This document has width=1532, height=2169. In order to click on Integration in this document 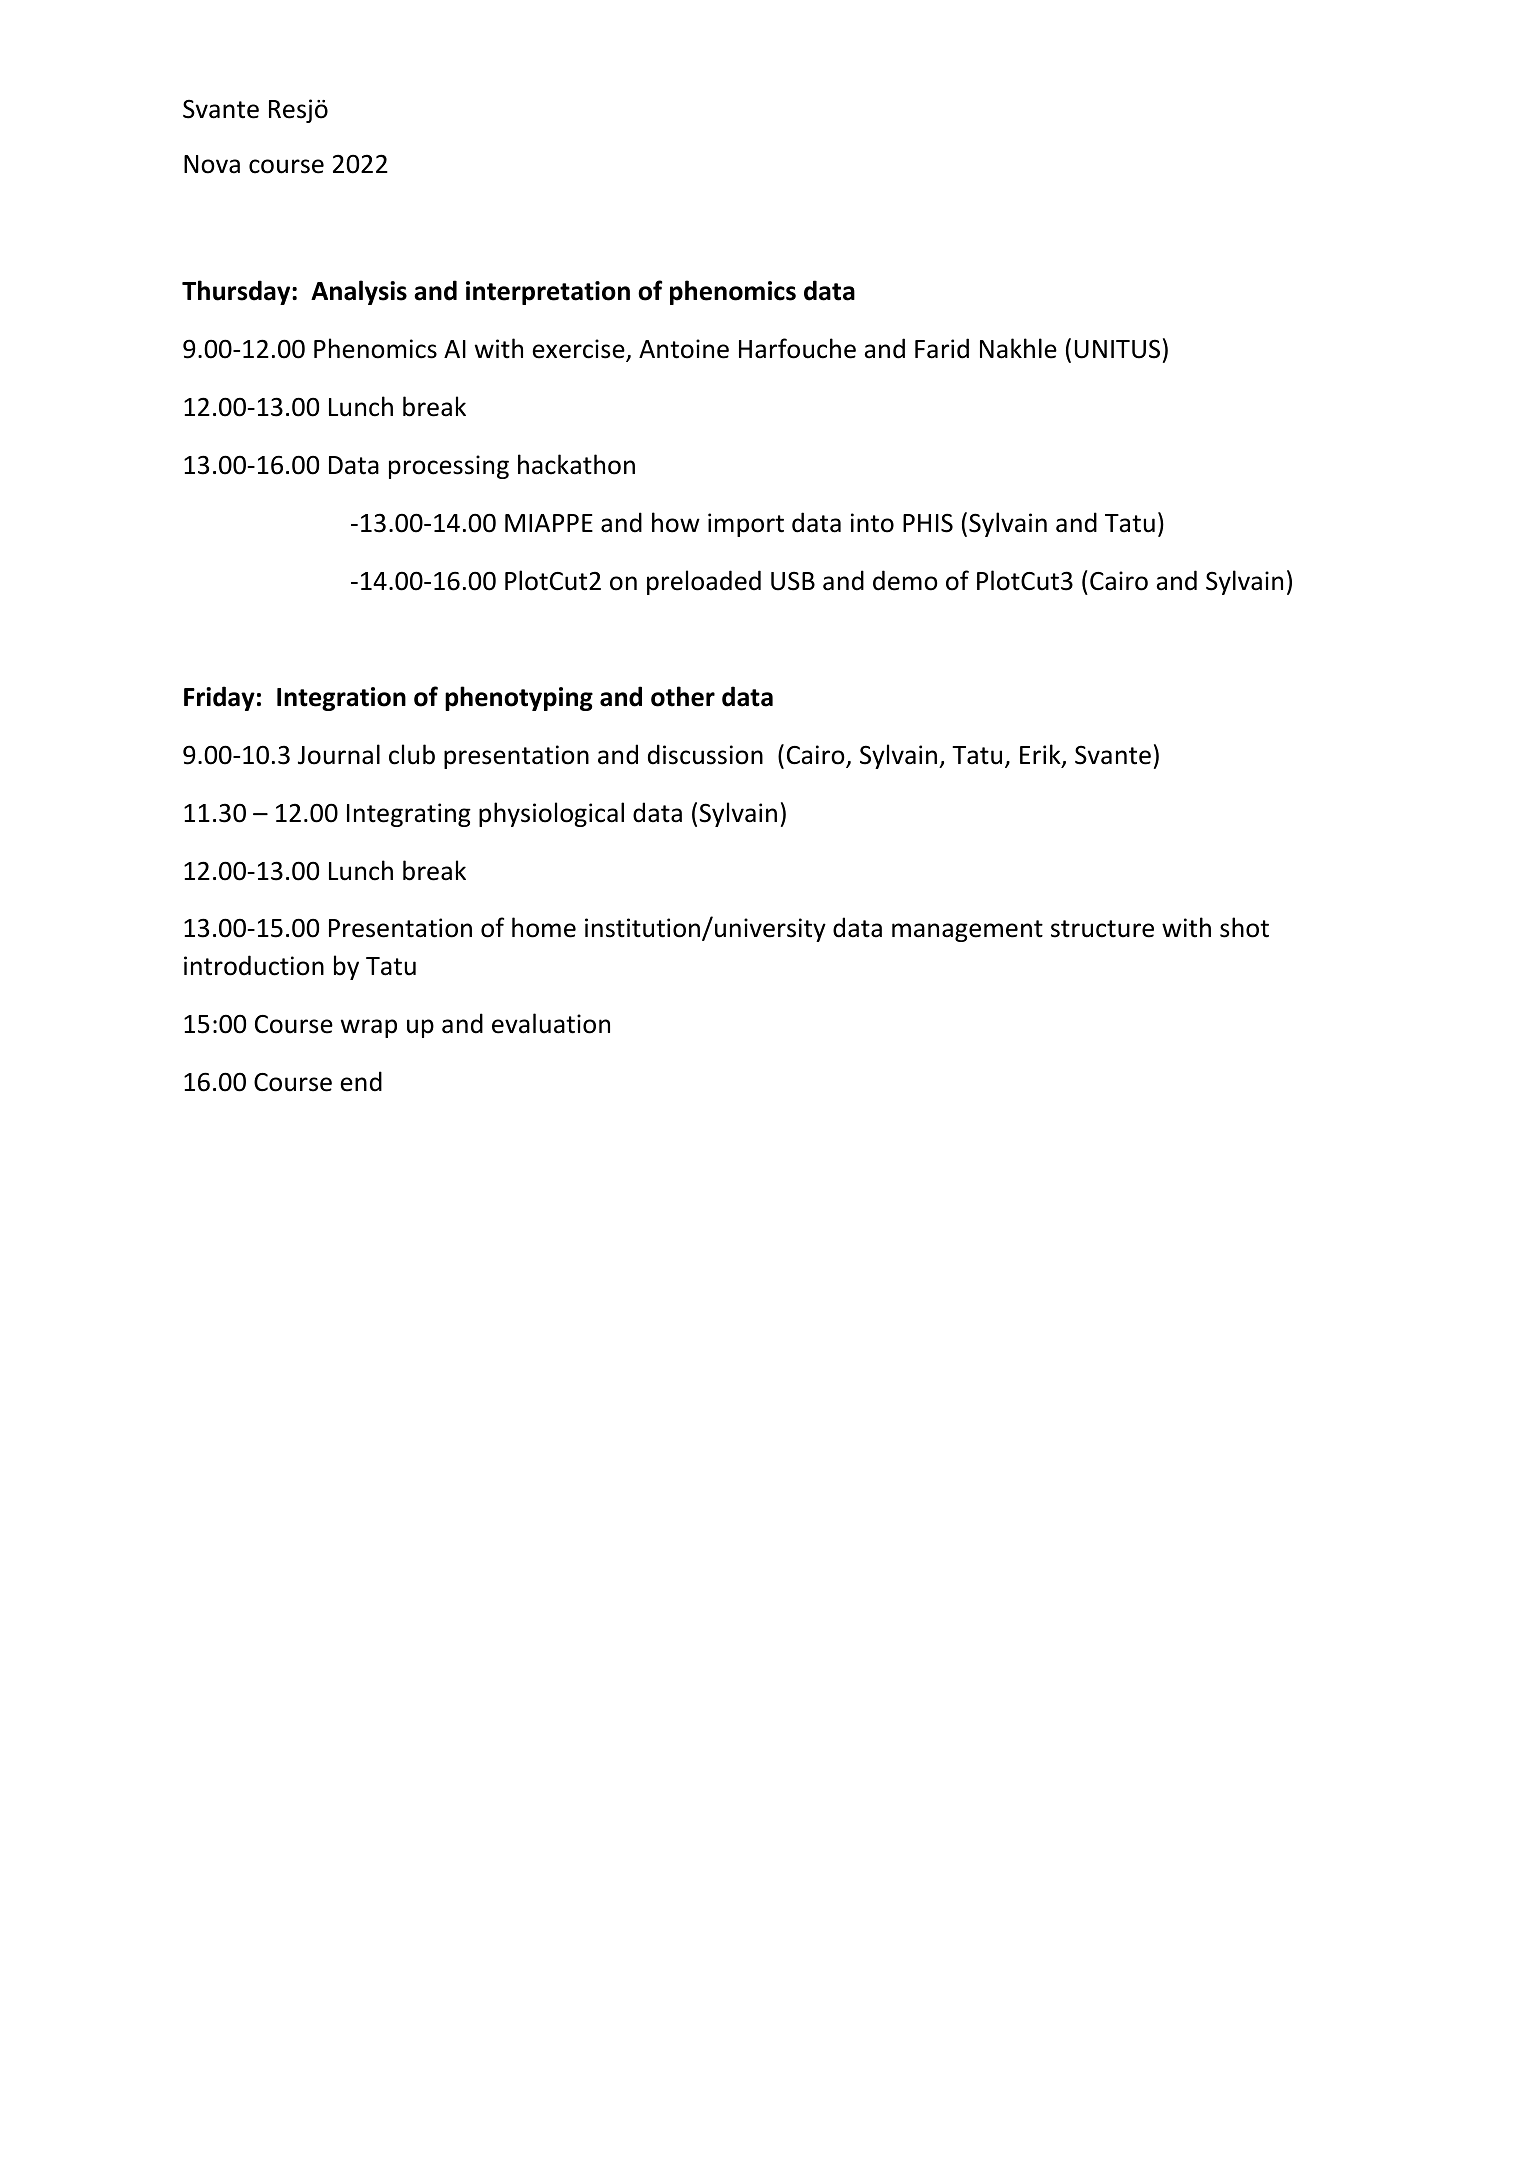, I will do `click(341, 699)`.
